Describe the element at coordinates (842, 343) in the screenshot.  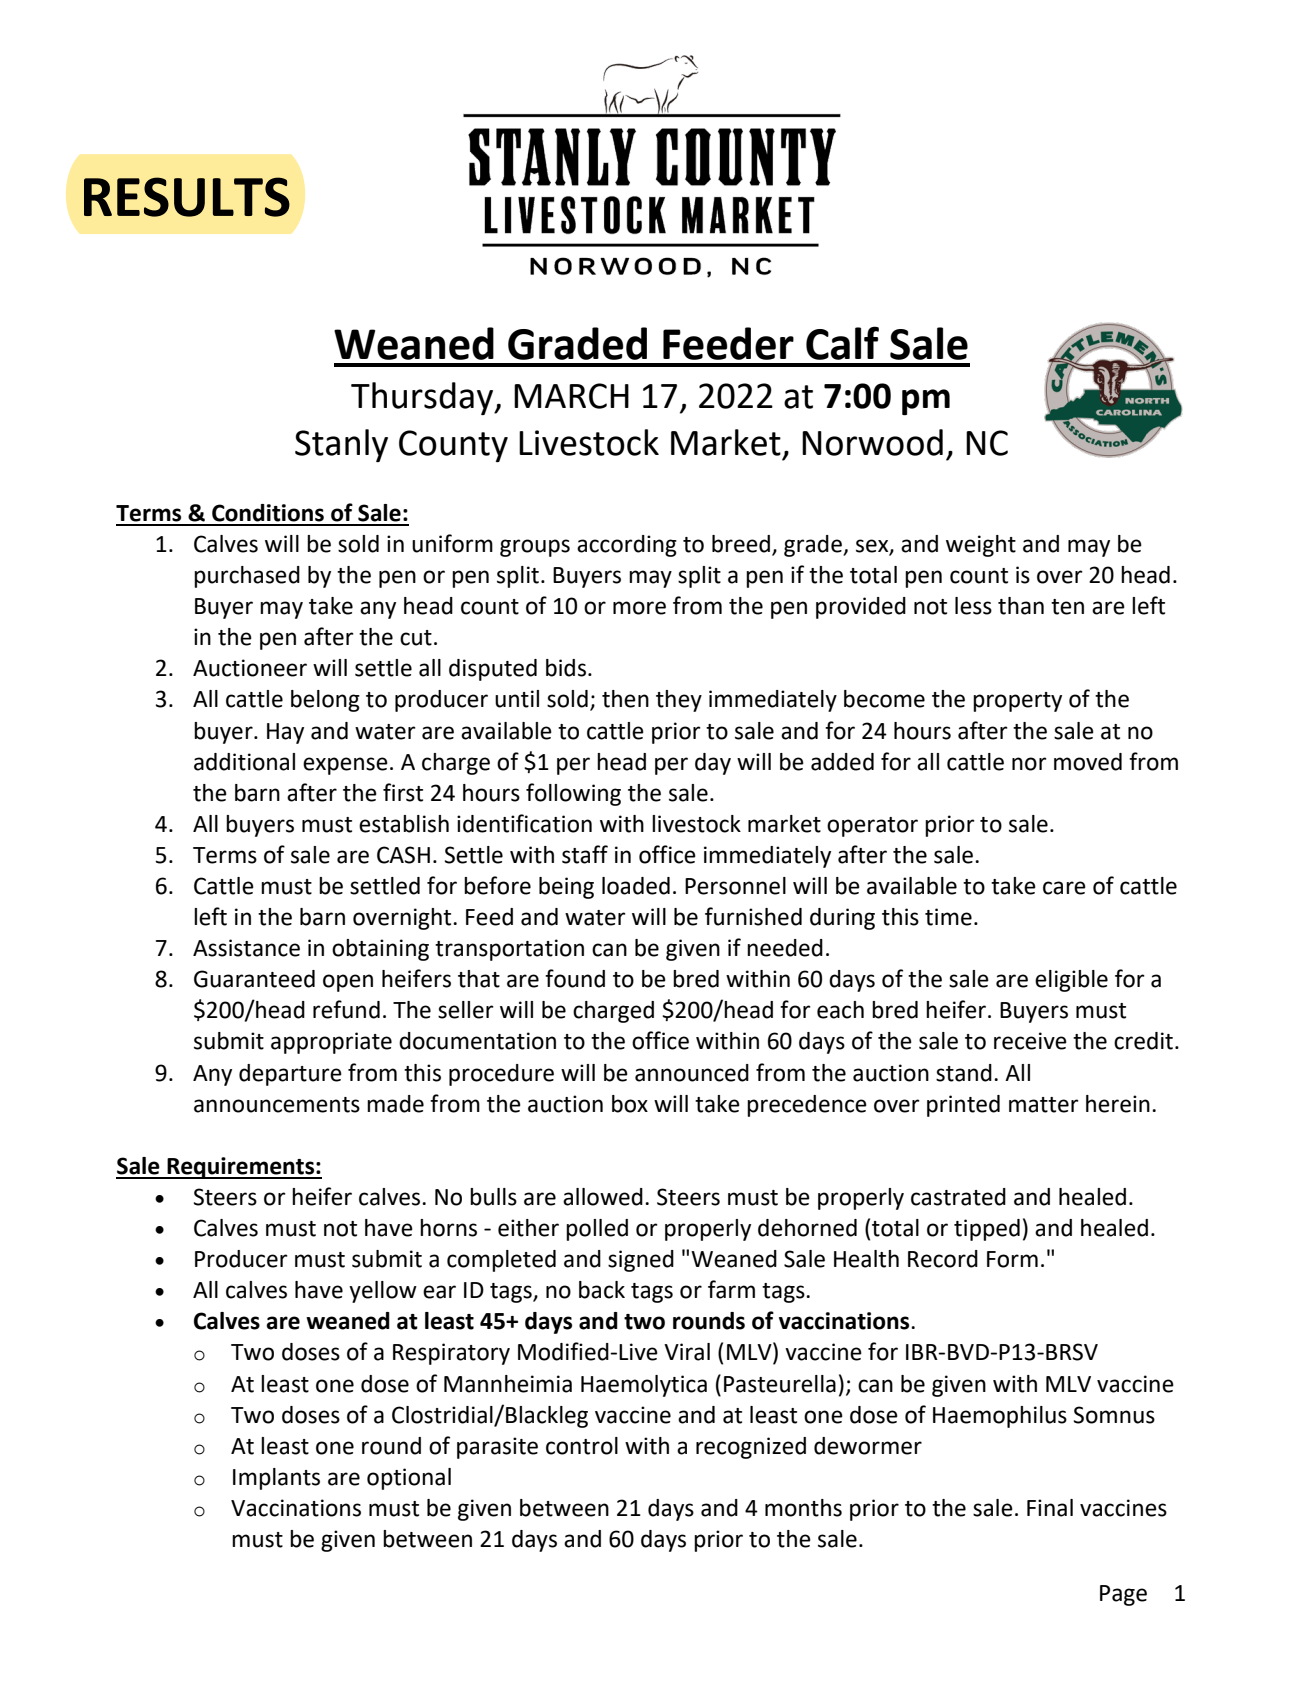
I see `Calf` at that location.
